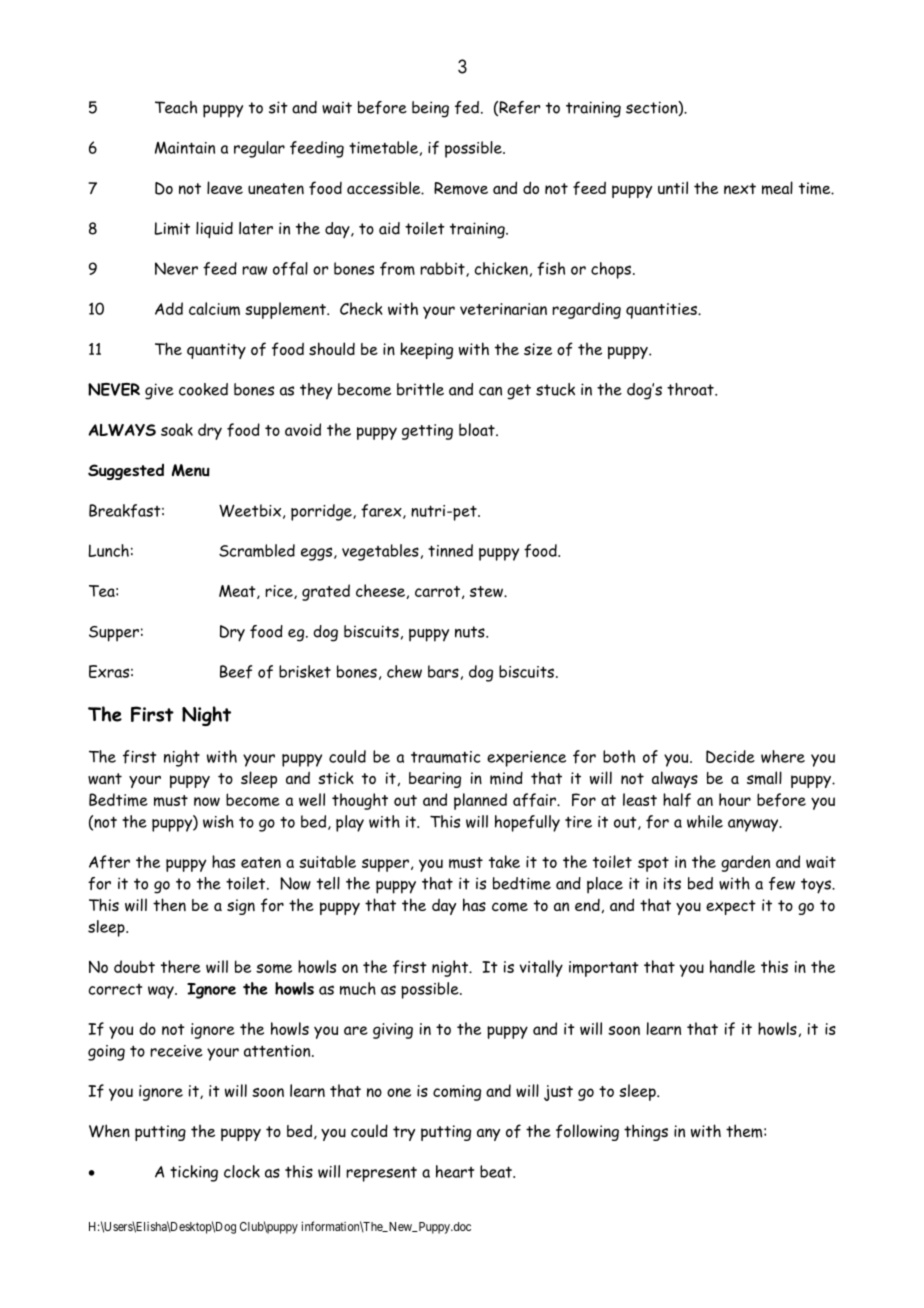  What do you see at coordinates (471, 632) in the image?
I see `nuts` at bounding box center [471, 632].
